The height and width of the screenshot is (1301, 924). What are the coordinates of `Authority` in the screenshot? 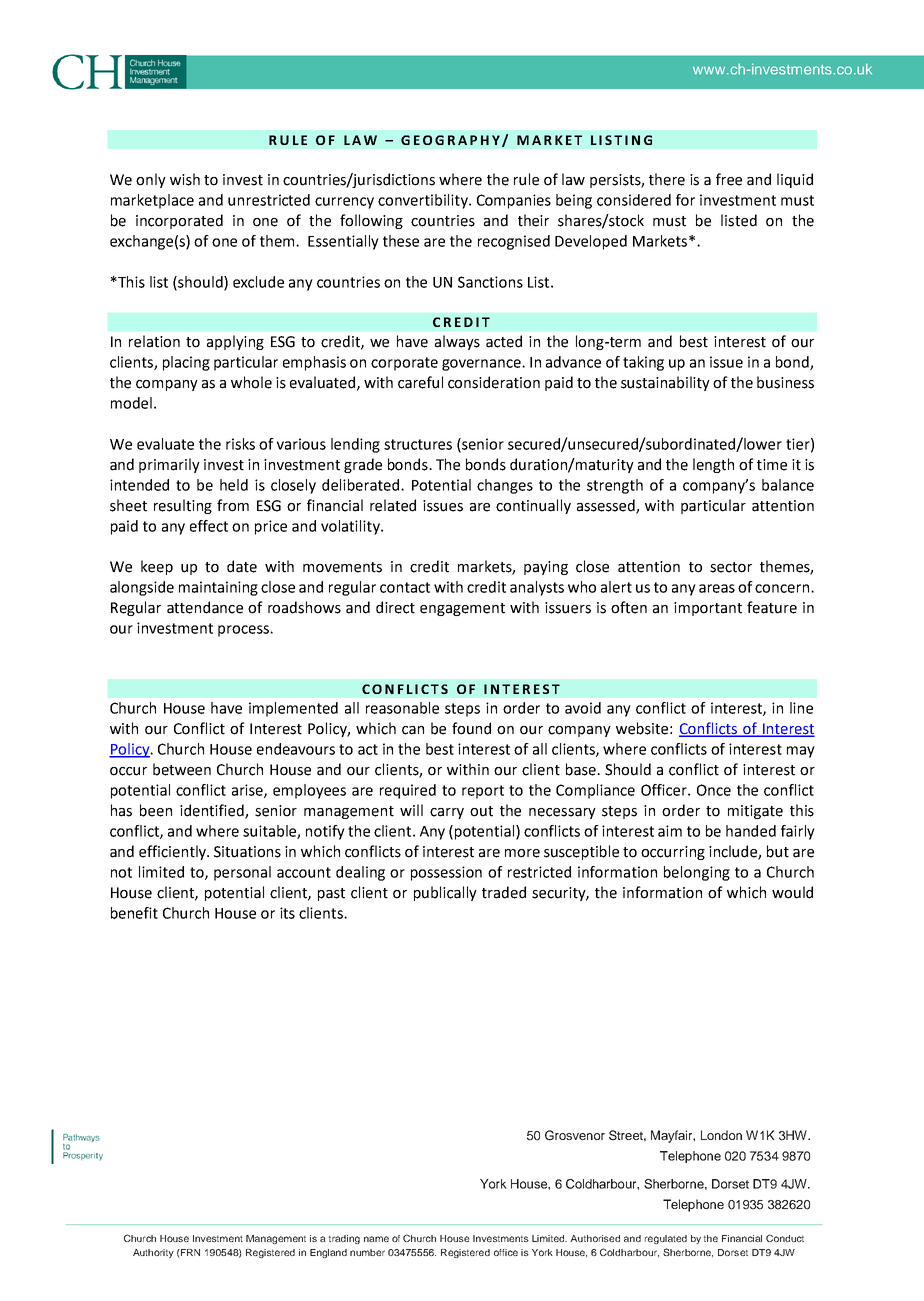 It's located at (153, 1253).
